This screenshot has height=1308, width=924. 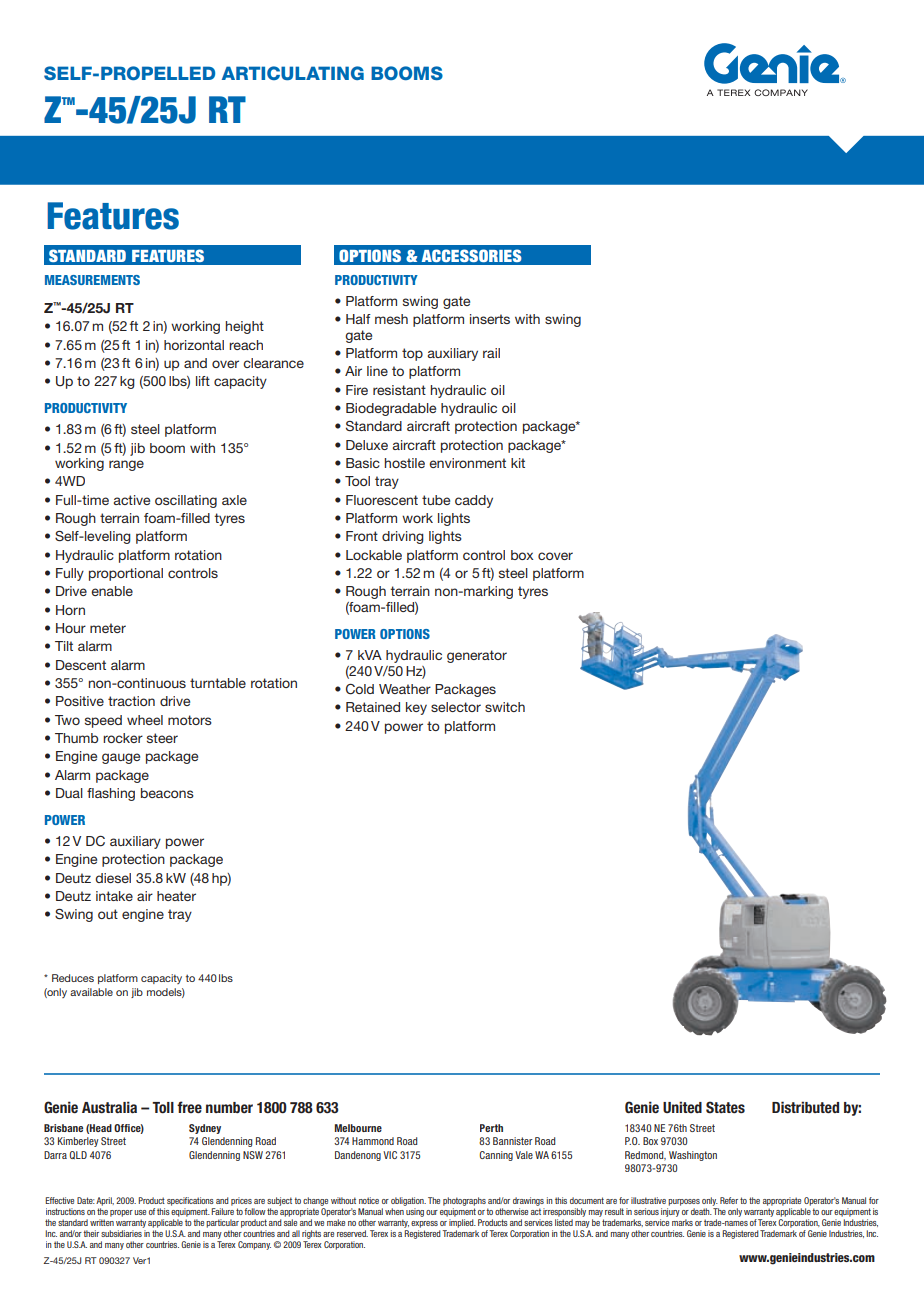 What do you see at coordinates (415, 1212) in the screenshot?
I see `using` at bounding box center [415, 1212].
